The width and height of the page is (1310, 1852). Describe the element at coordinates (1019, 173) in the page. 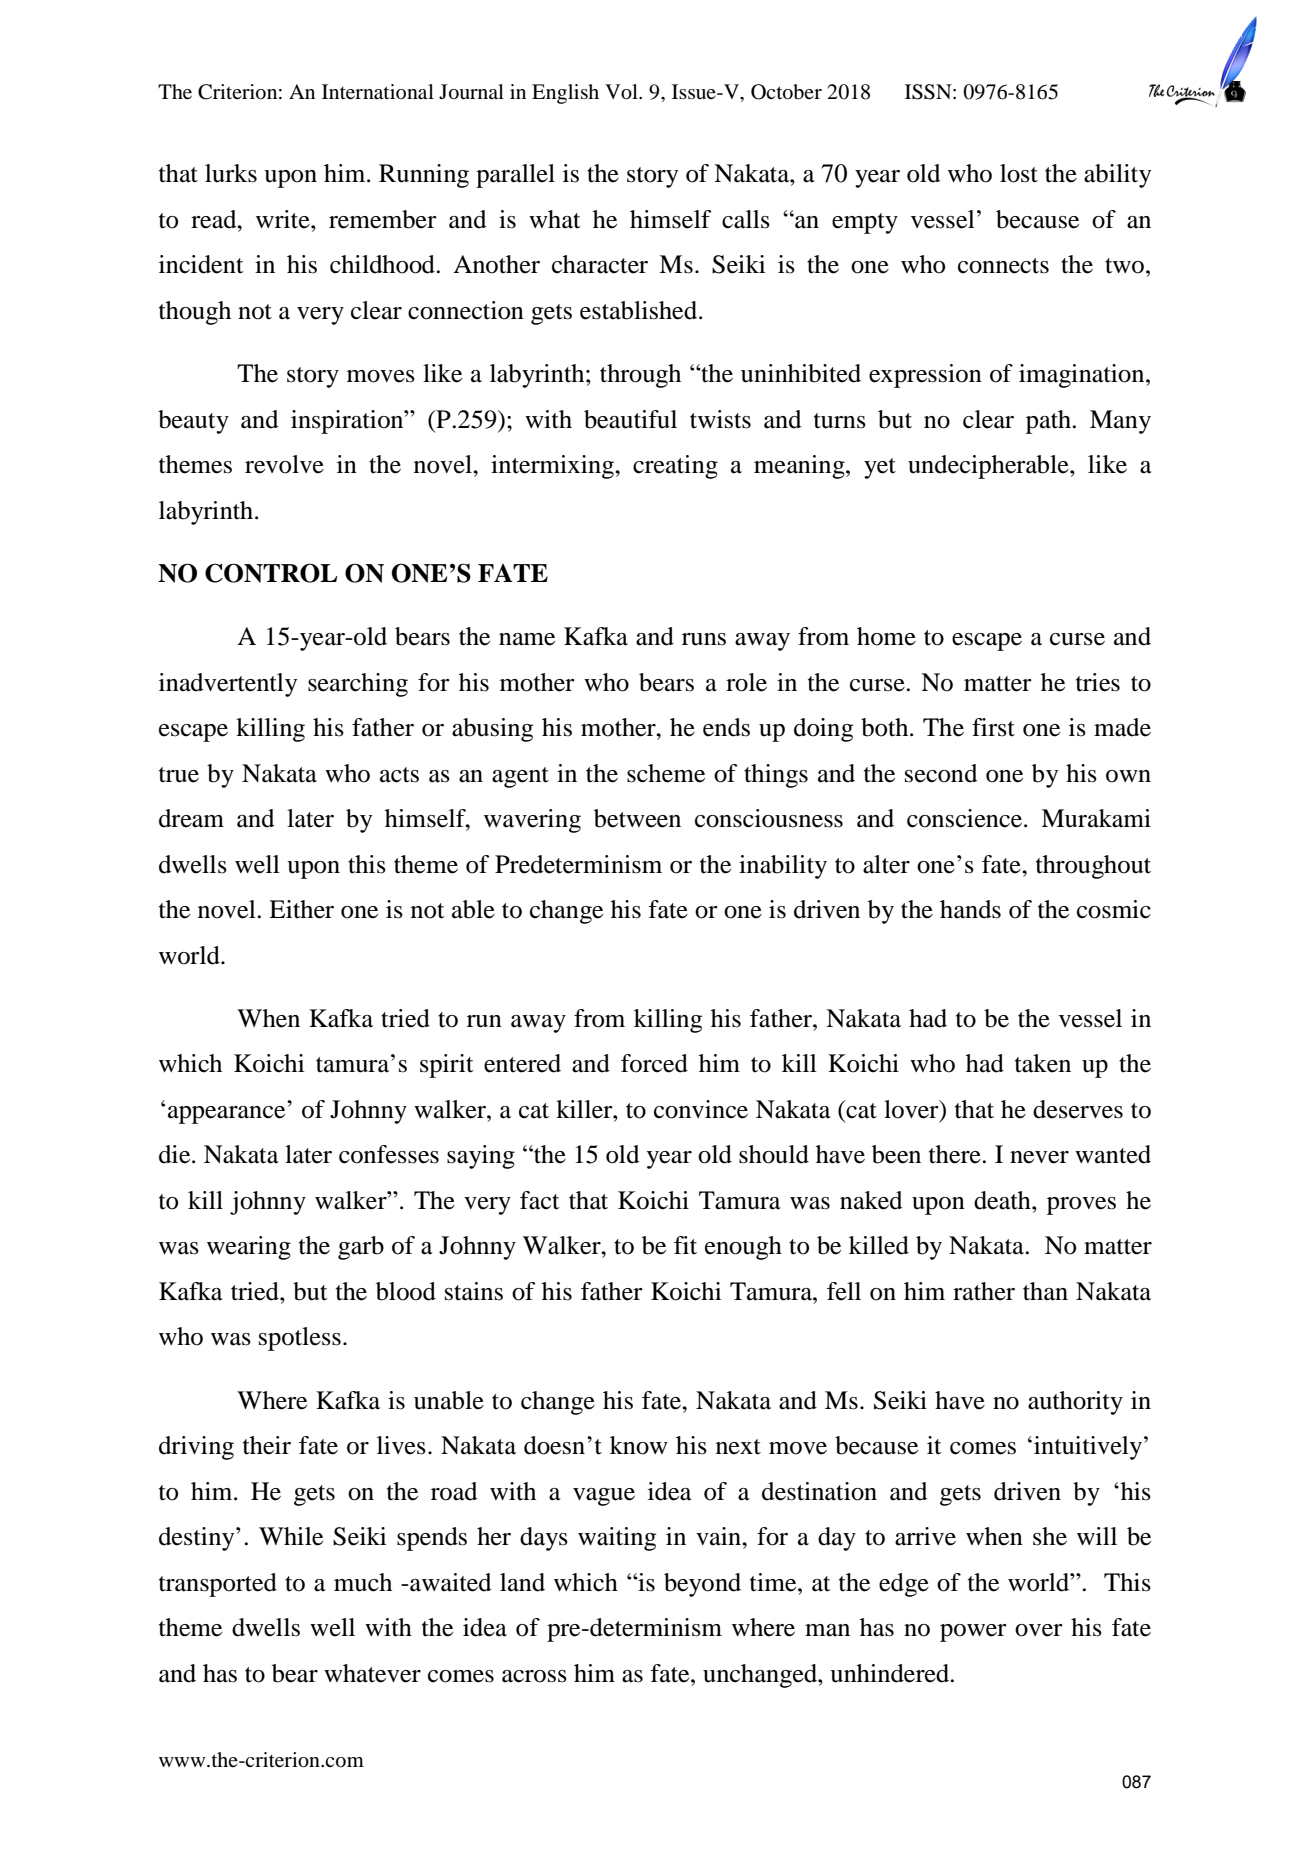

I see `lost` at that location.
